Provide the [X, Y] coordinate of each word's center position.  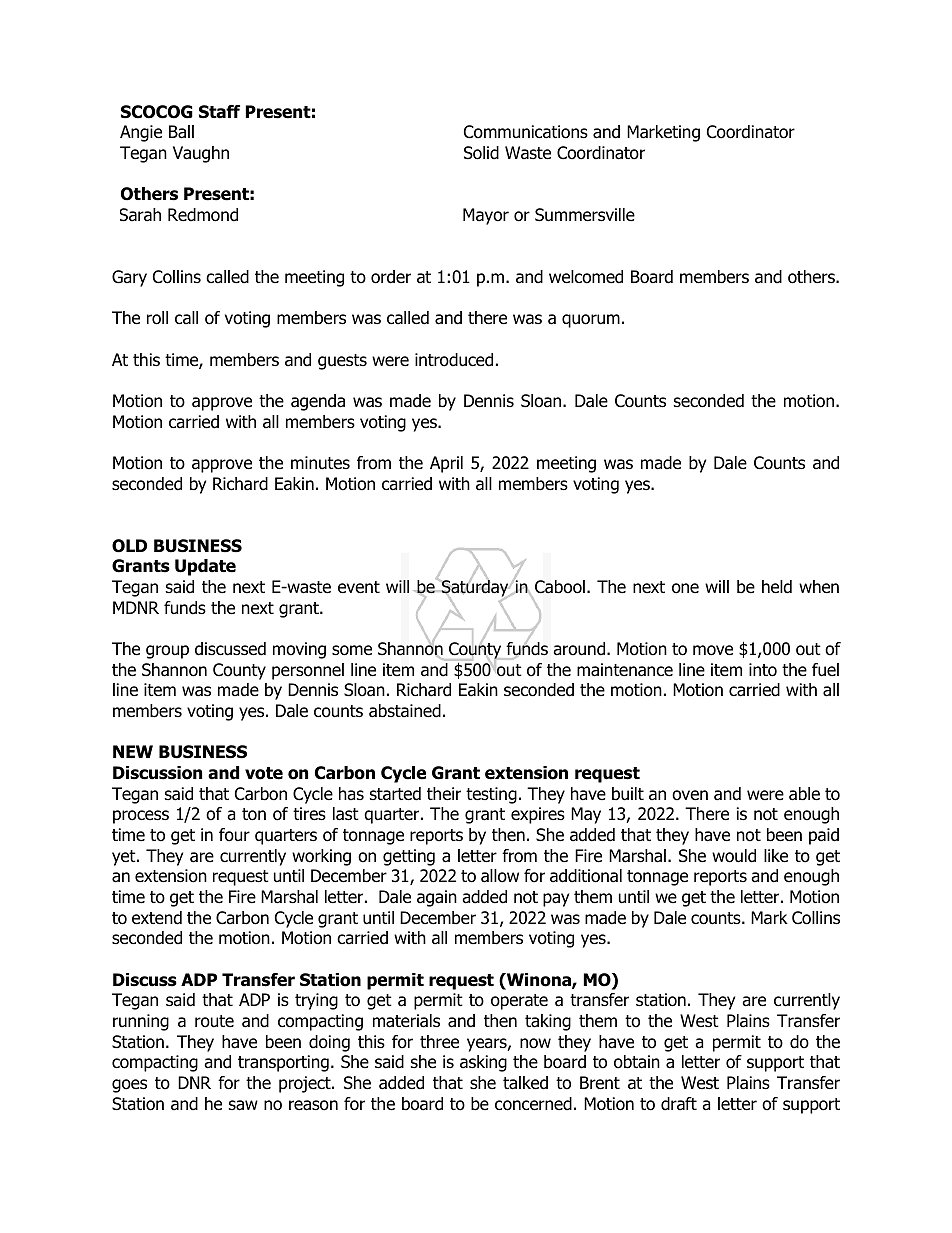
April [446, 464]
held [777, 587]
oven [690, 795]
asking [483, 1063]
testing [491, 795]
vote [264, 773]
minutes [320, 463]
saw [243, 1105]
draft [679, 1104]
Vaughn [201, 154]
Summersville [585, 215]
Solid [481, 153]
